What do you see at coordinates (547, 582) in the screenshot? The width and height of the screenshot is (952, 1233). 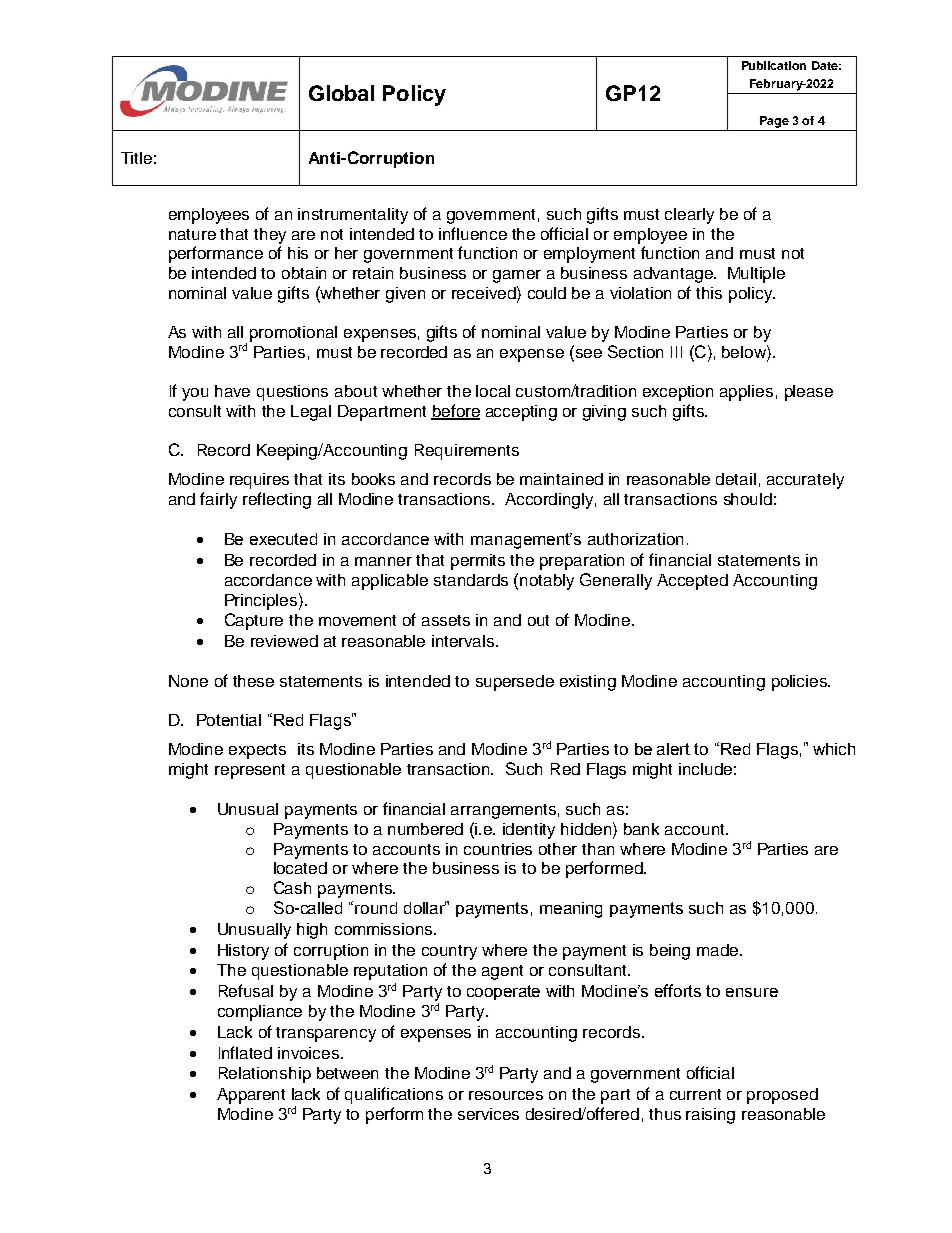 I see `notably` at bounding box center [547, 582].
